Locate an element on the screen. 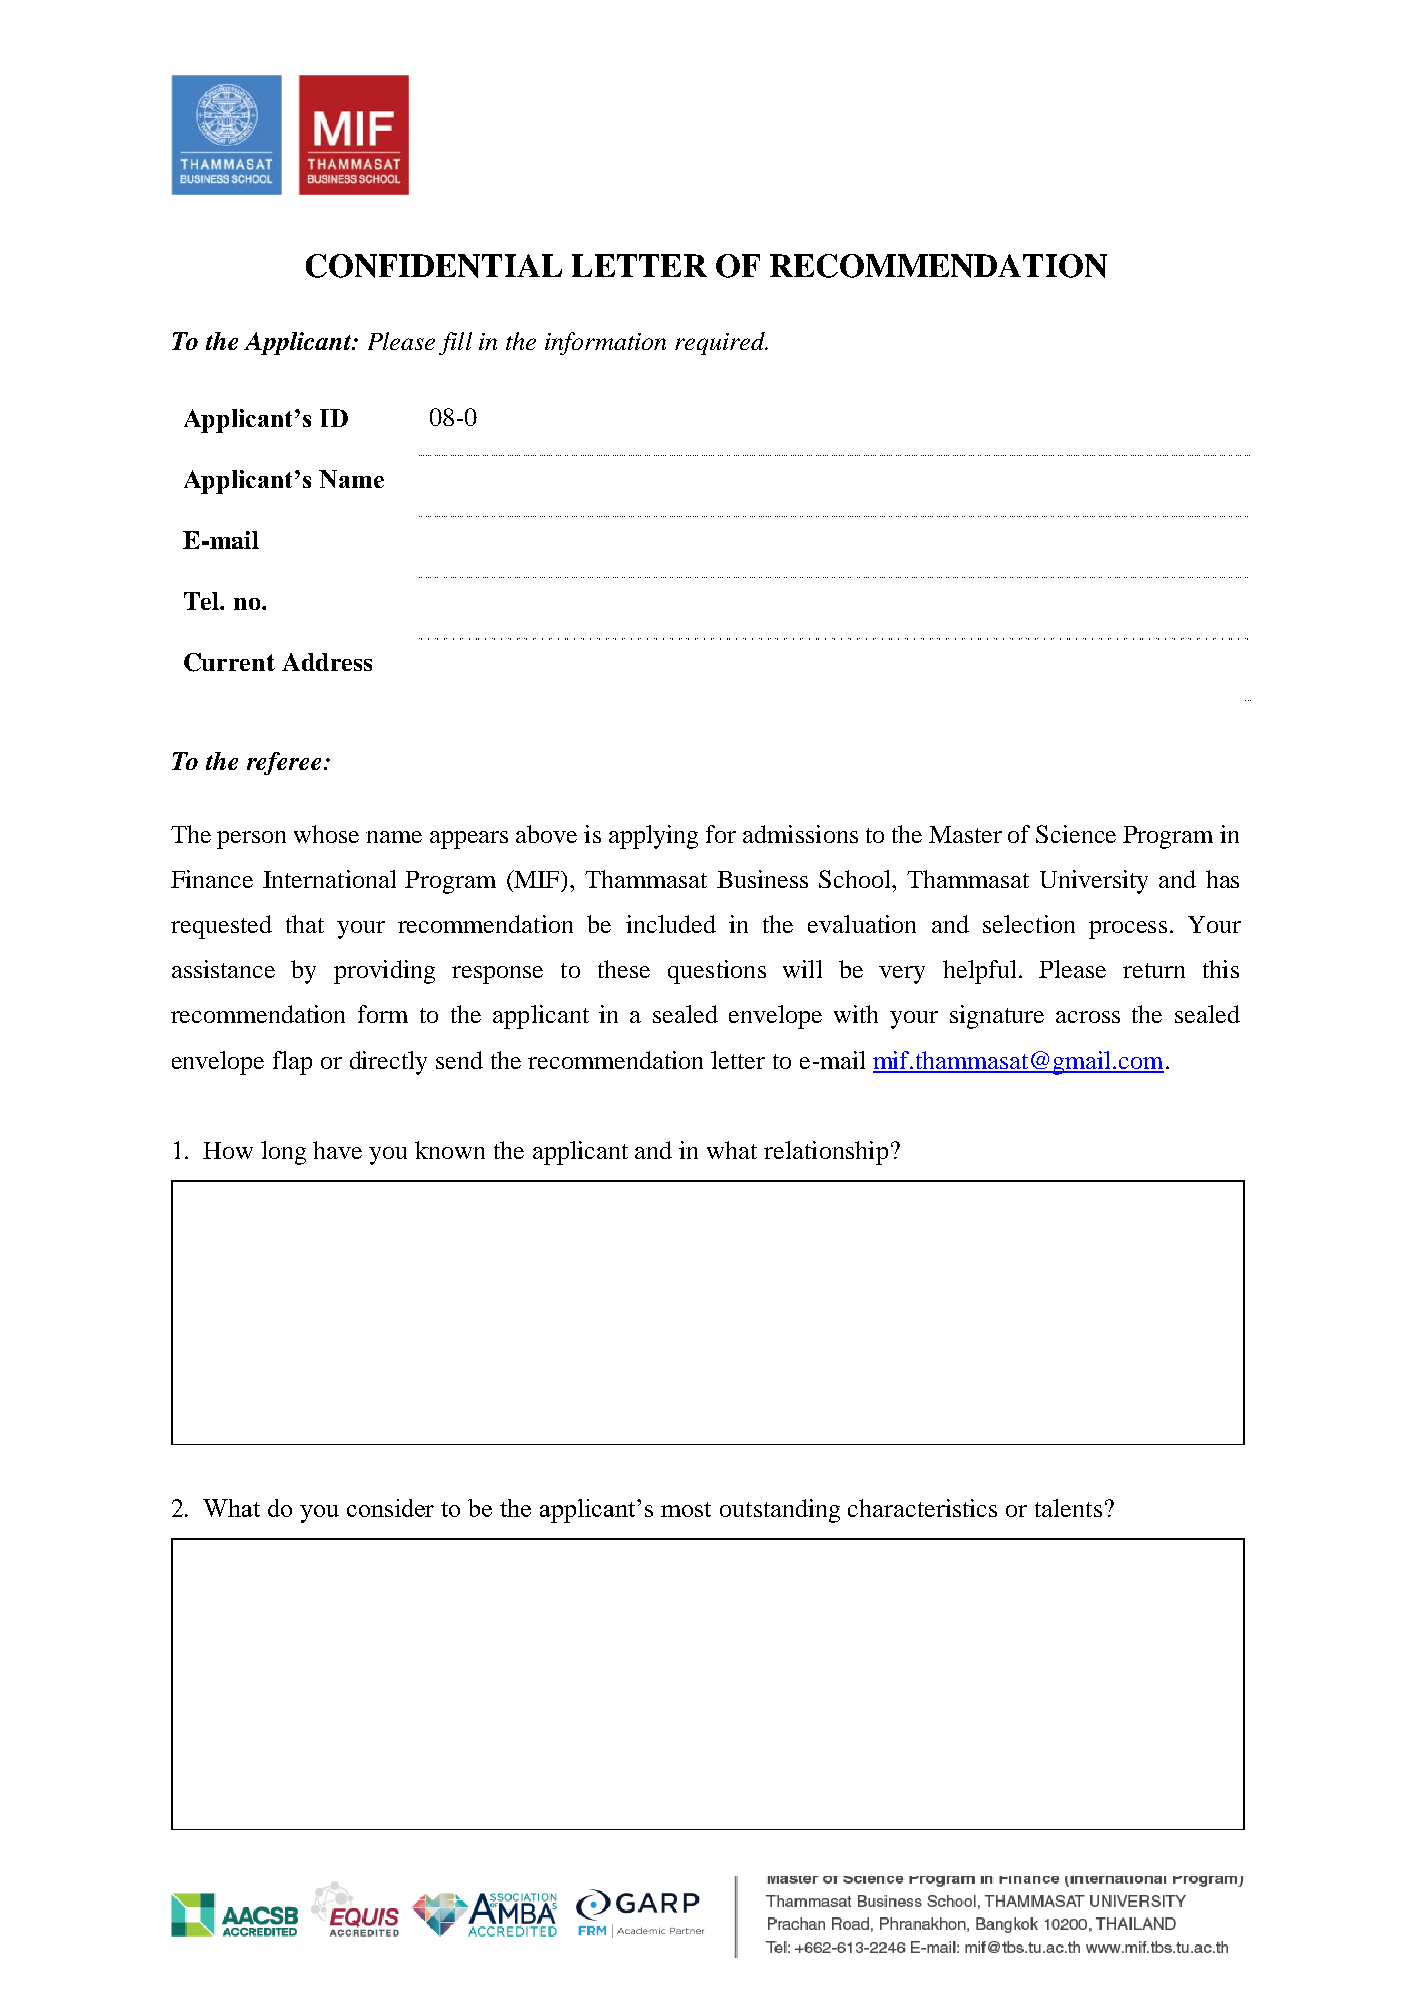 This screenshot has width=1415, height=2001. consider is located at coordinates (390, 1508).
